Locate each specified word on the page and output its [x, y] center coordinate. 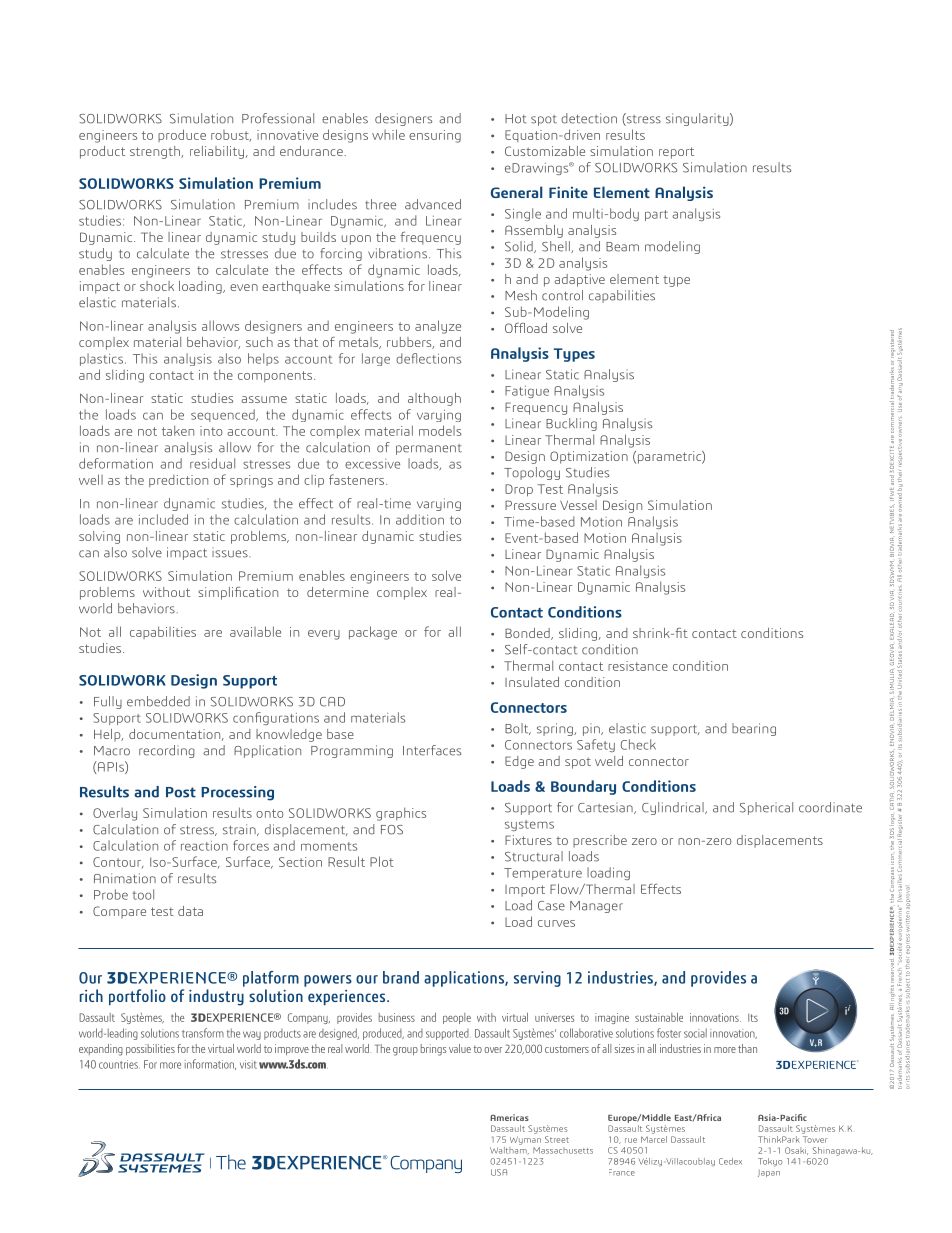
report [676, 153]
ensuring [435, 136]
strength [156, 152]
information [210, 1064]
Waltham [509, 1149]
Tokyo [770, 1162]
